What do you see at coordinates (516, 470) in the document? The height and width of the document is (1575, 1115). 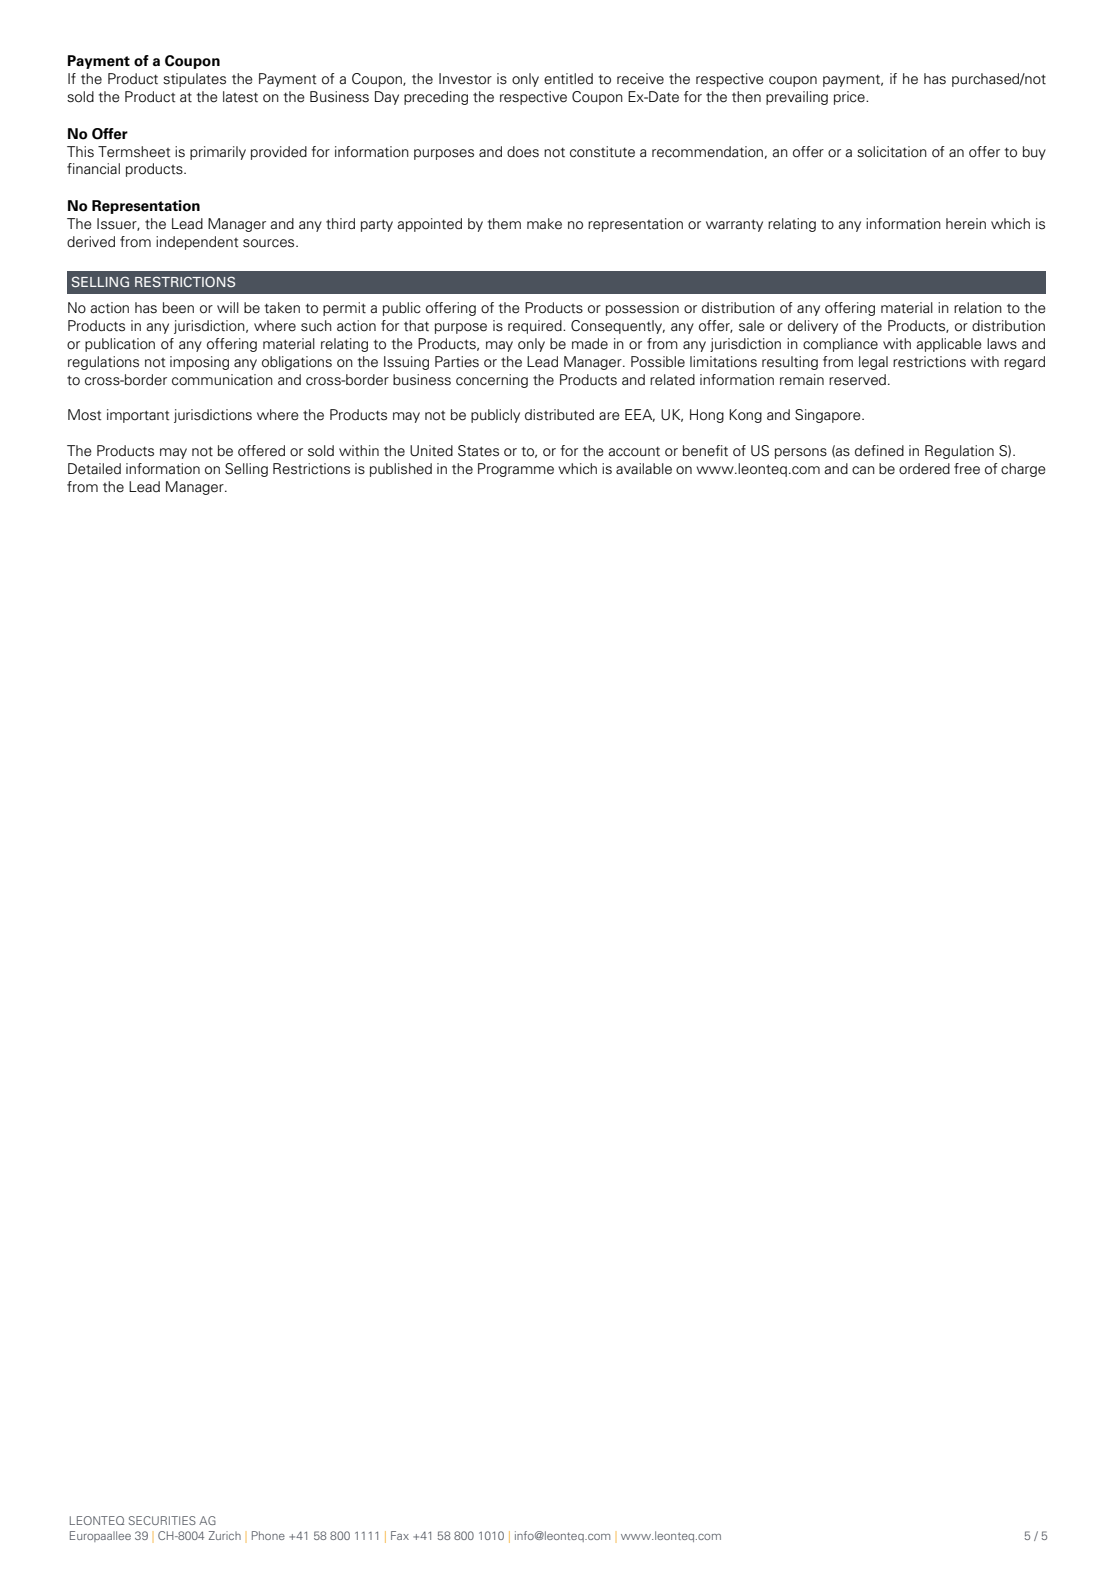 I see `Programme` at bounding box center [516, 470].
